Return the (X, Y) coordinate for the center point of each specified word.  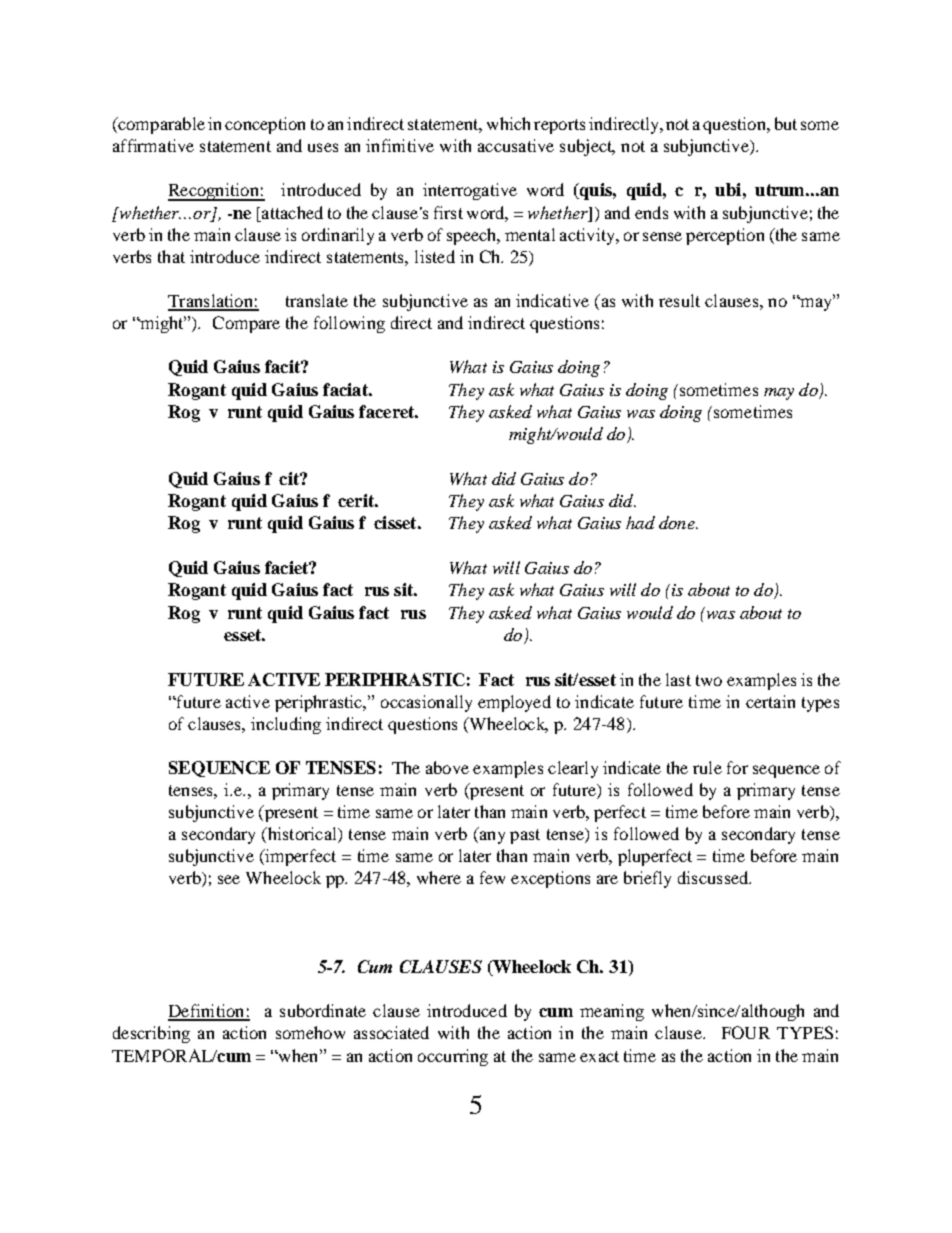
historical (302, 835)
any (491, 837)
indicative (552, 300)
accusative (516, 145)
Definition (207, 1012)
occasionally (426, 703)
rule (707, 767)
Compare (246, 324)
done (678, 522)
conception (265, 125)
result (679, 300)
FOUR (746, 1032)
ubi (728, 189)
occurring (453, 1057)
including (286, 725)
